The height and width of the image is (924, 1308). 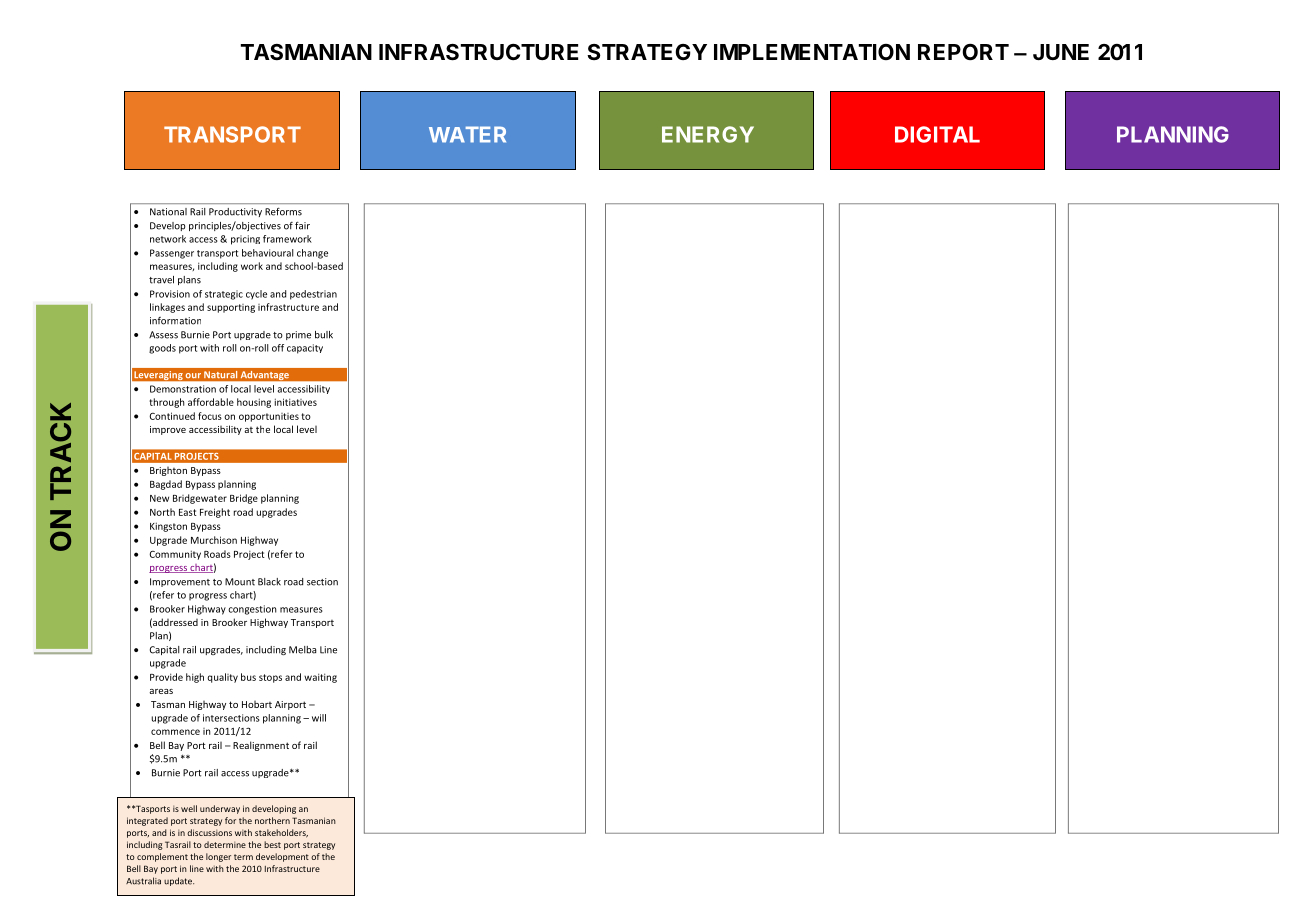 I want to click on ENERGY, so click(x=708, y=134).
